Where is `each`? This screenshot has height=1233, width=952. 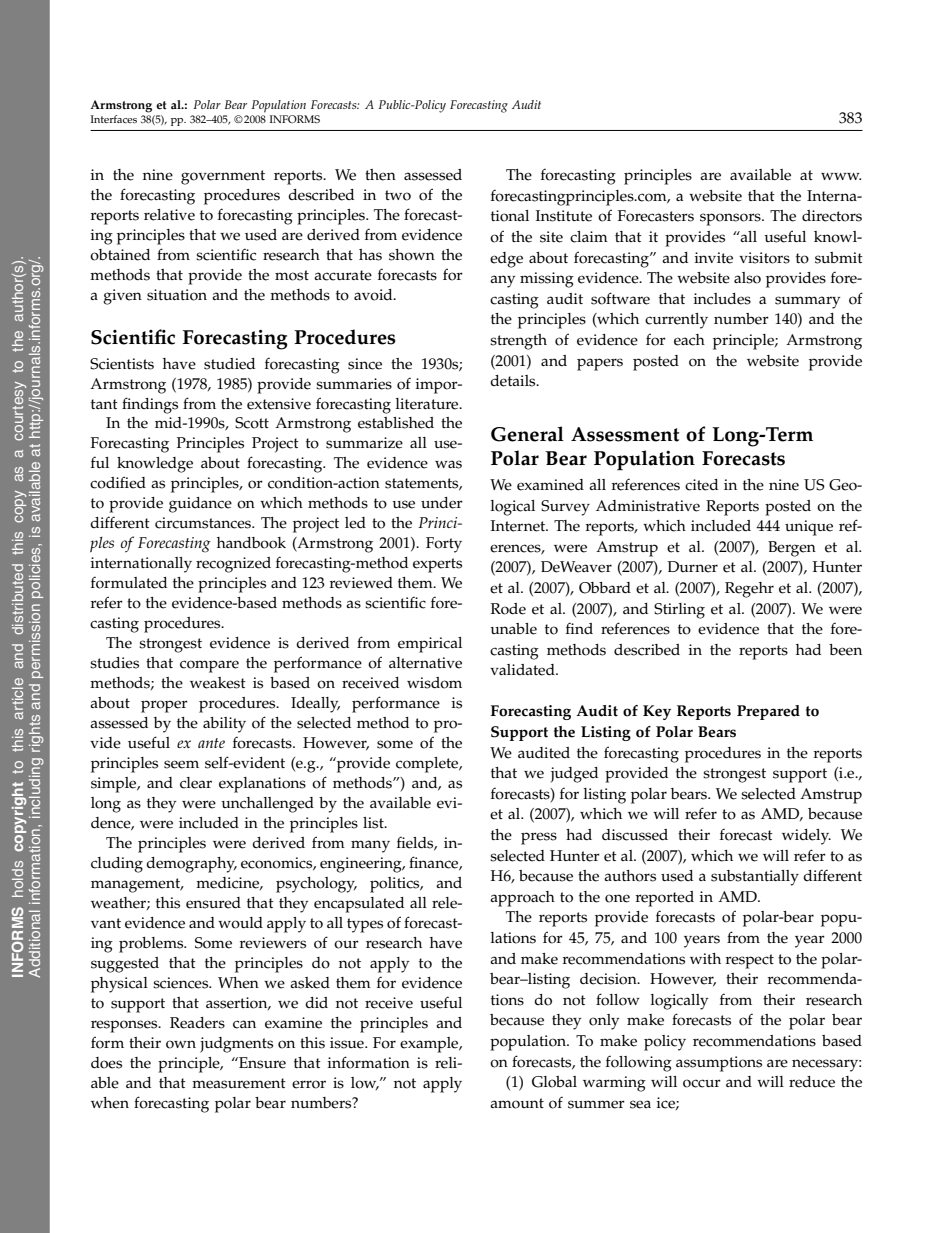 each is located at coordinates (689, 340).
